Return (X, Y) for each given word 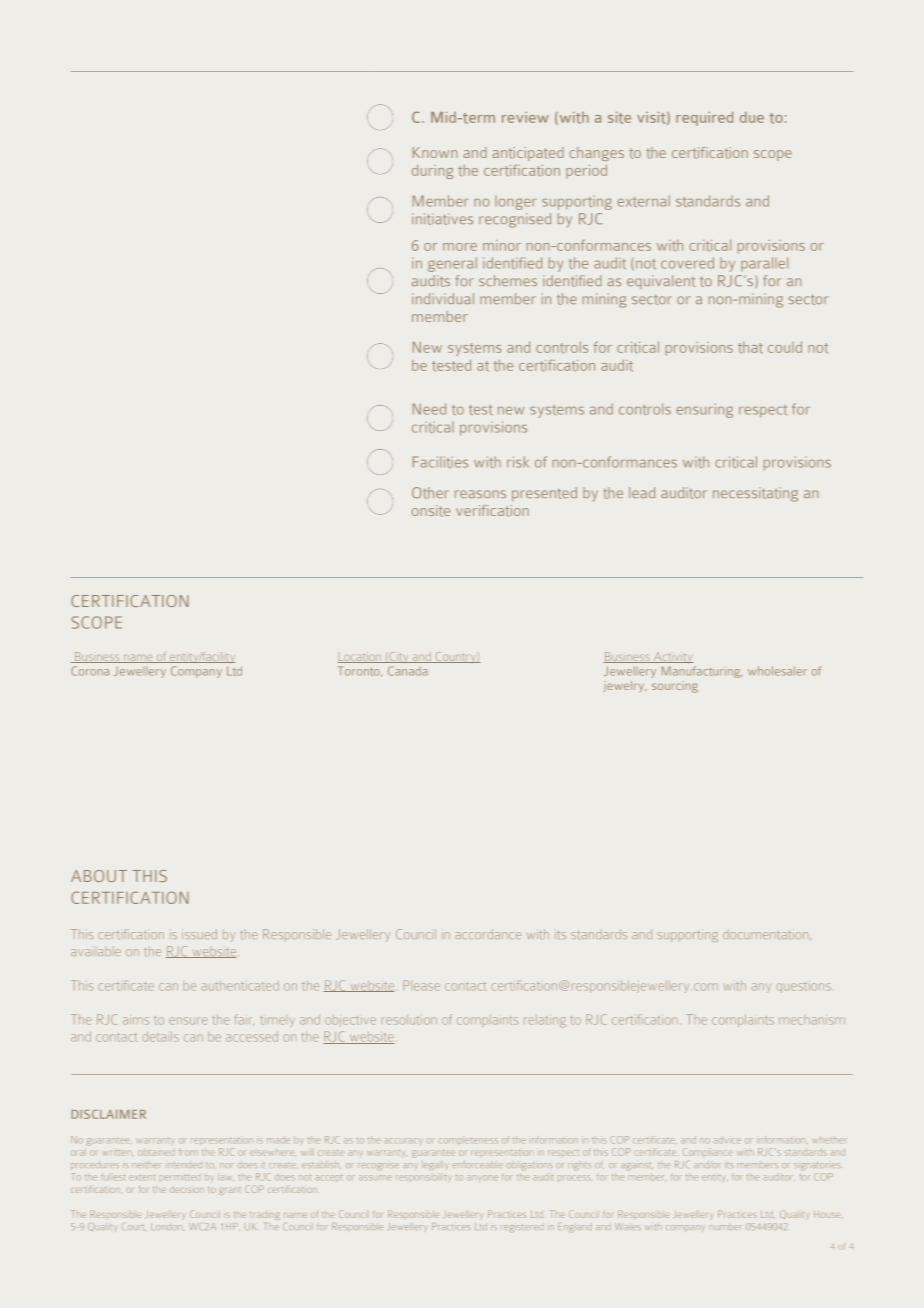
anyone (482, 1178)
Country (455, 657)
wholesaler (777, 671)
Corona (90, 671)
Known (435, 152)
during (432, 171)
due (752, 117)
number (726, 1226)
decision (187, 1189)
